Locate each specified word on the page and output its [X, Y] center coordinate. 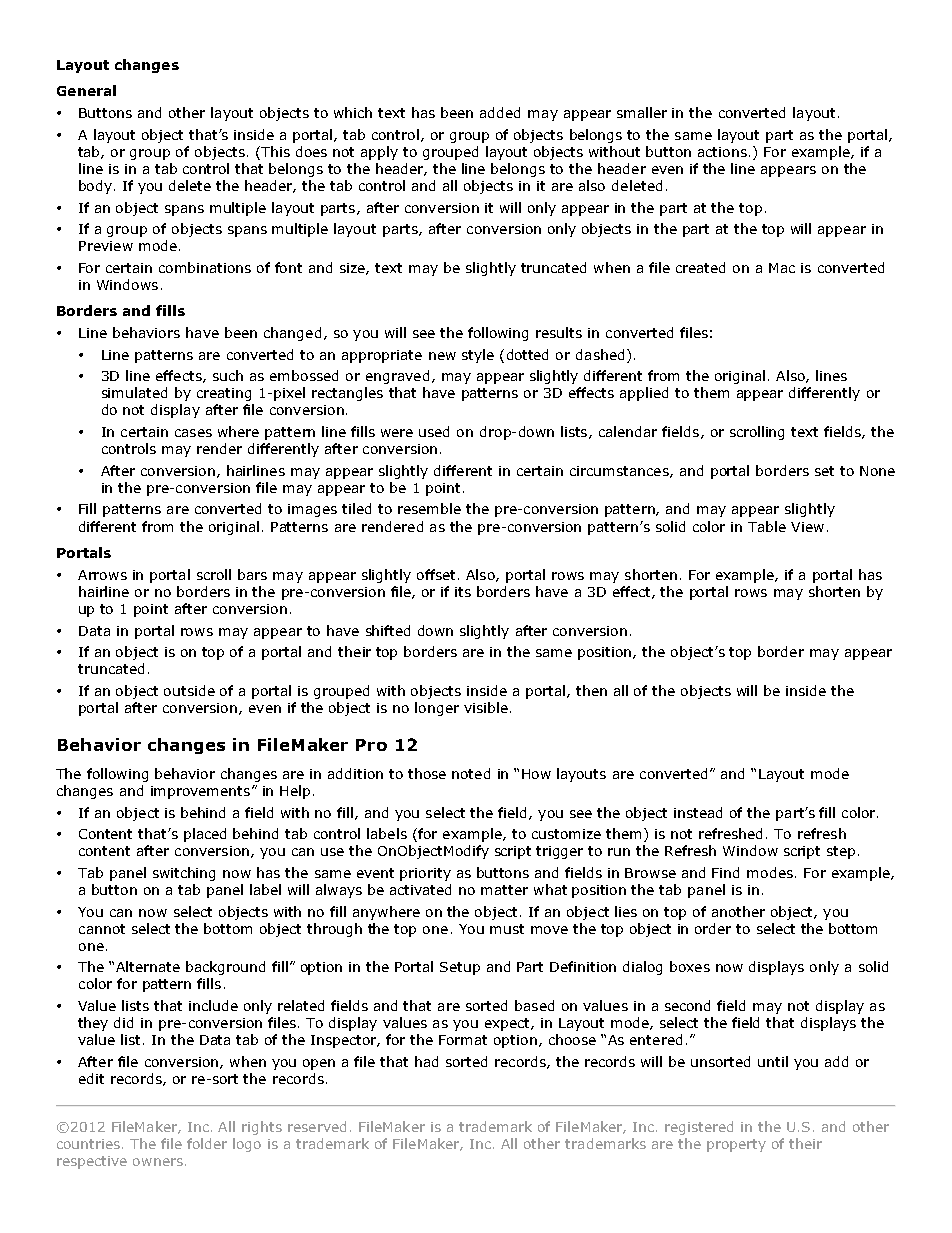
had [426, 1061]
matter [504, 890]
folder [207, 1143]
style [478, 356]
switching [184, 874]
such [228, 375]
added [500, 112]
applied [644, 394]
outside [189, 690]
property [736, 1145]
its [463, 592]
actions [722, 152]
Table [767, 526]
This [274, 151]
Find [725, 872]
